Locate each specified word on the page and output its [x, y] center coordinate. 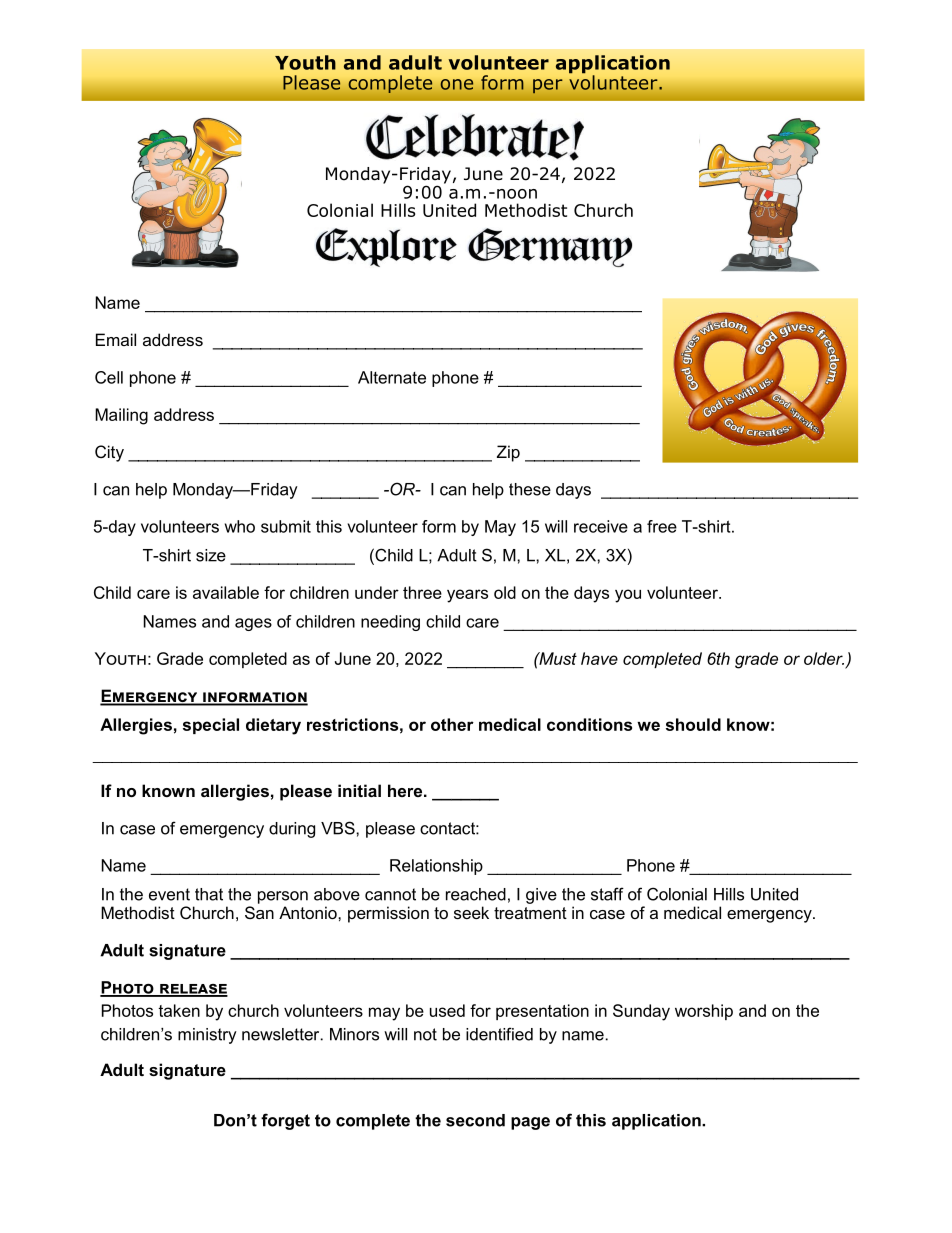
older [824, 658]
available [226, 592]
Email [116, 339]
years [467, 596]
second [475, 1120]
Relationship [436, 867]
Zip [508, 453]
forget [285, 1121]
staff [607, 894]
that [209, 894]
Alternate [392, 377]
